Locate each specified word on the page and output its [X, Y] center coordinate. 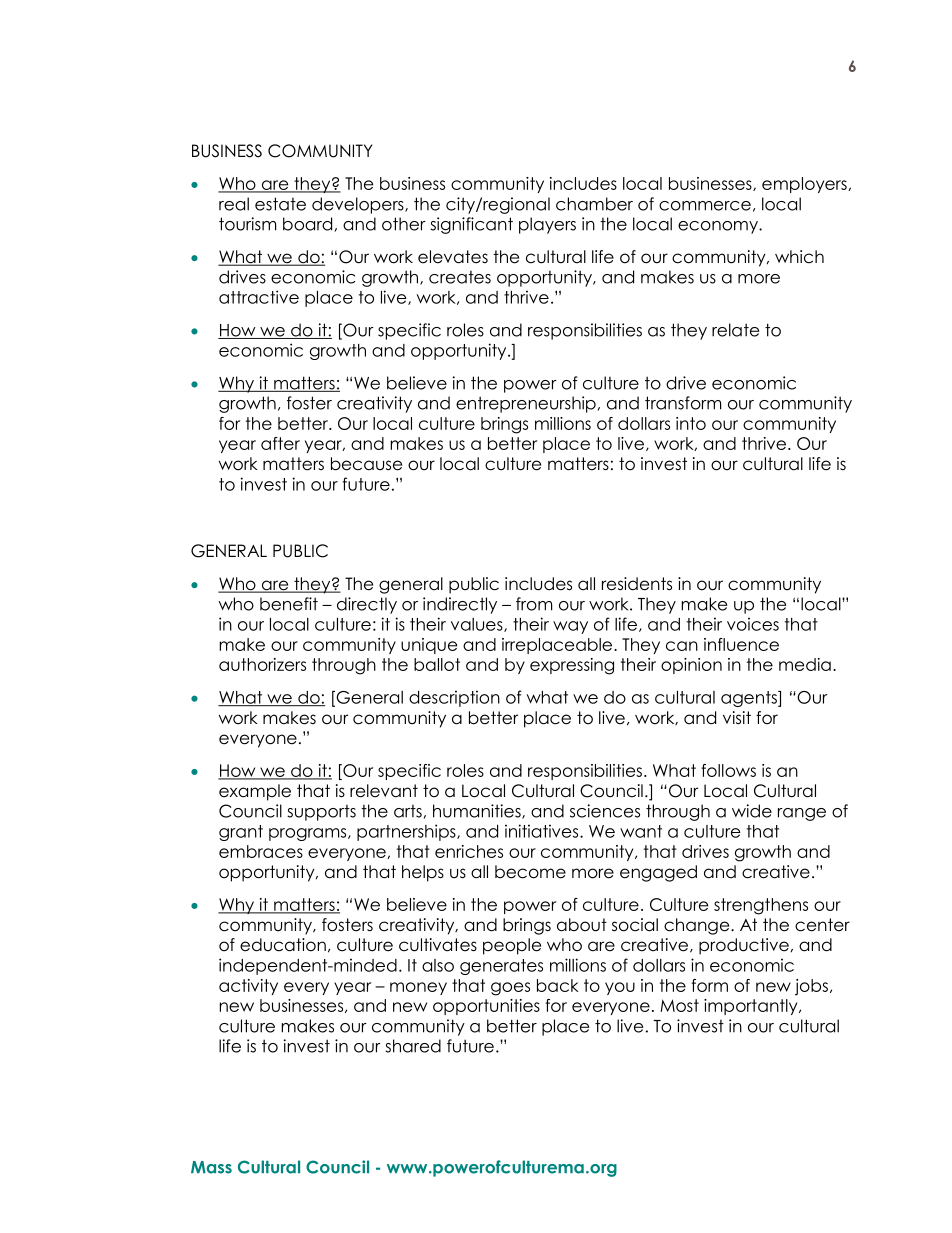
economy [719, 227]
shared [413, 1046]
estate [280, 204]
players [547, 225]
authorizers [262, 664]
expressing [572, 666]
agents [750, 699]
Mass [211, 1167]
